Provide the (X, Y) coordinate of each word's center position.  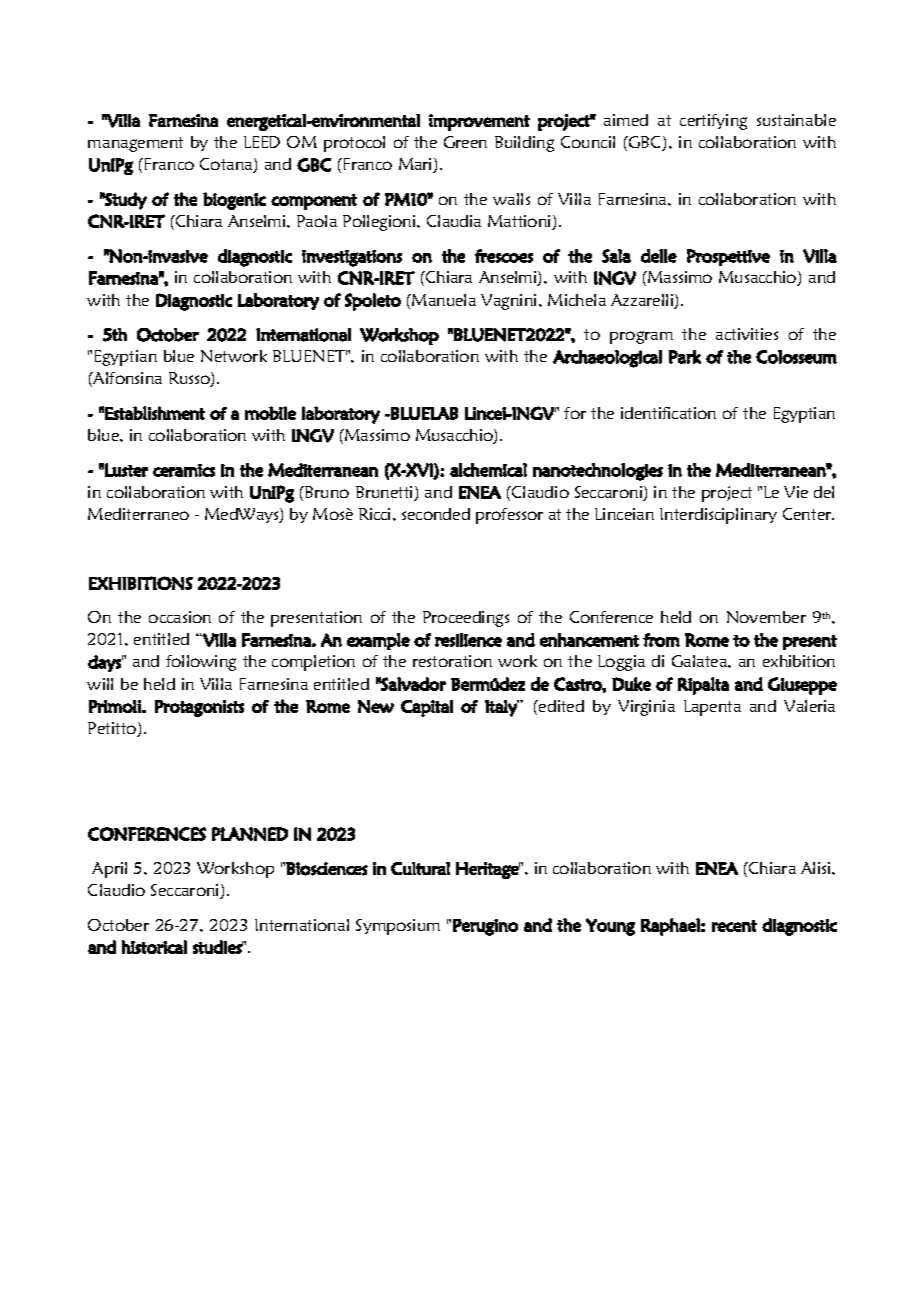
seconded (436, 514)
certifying (713, 122)
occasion (180, 617)
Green (465, 142)
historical (154, 947)
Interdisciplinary (718, 516)
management (135, 144)
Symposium (398, 927)
